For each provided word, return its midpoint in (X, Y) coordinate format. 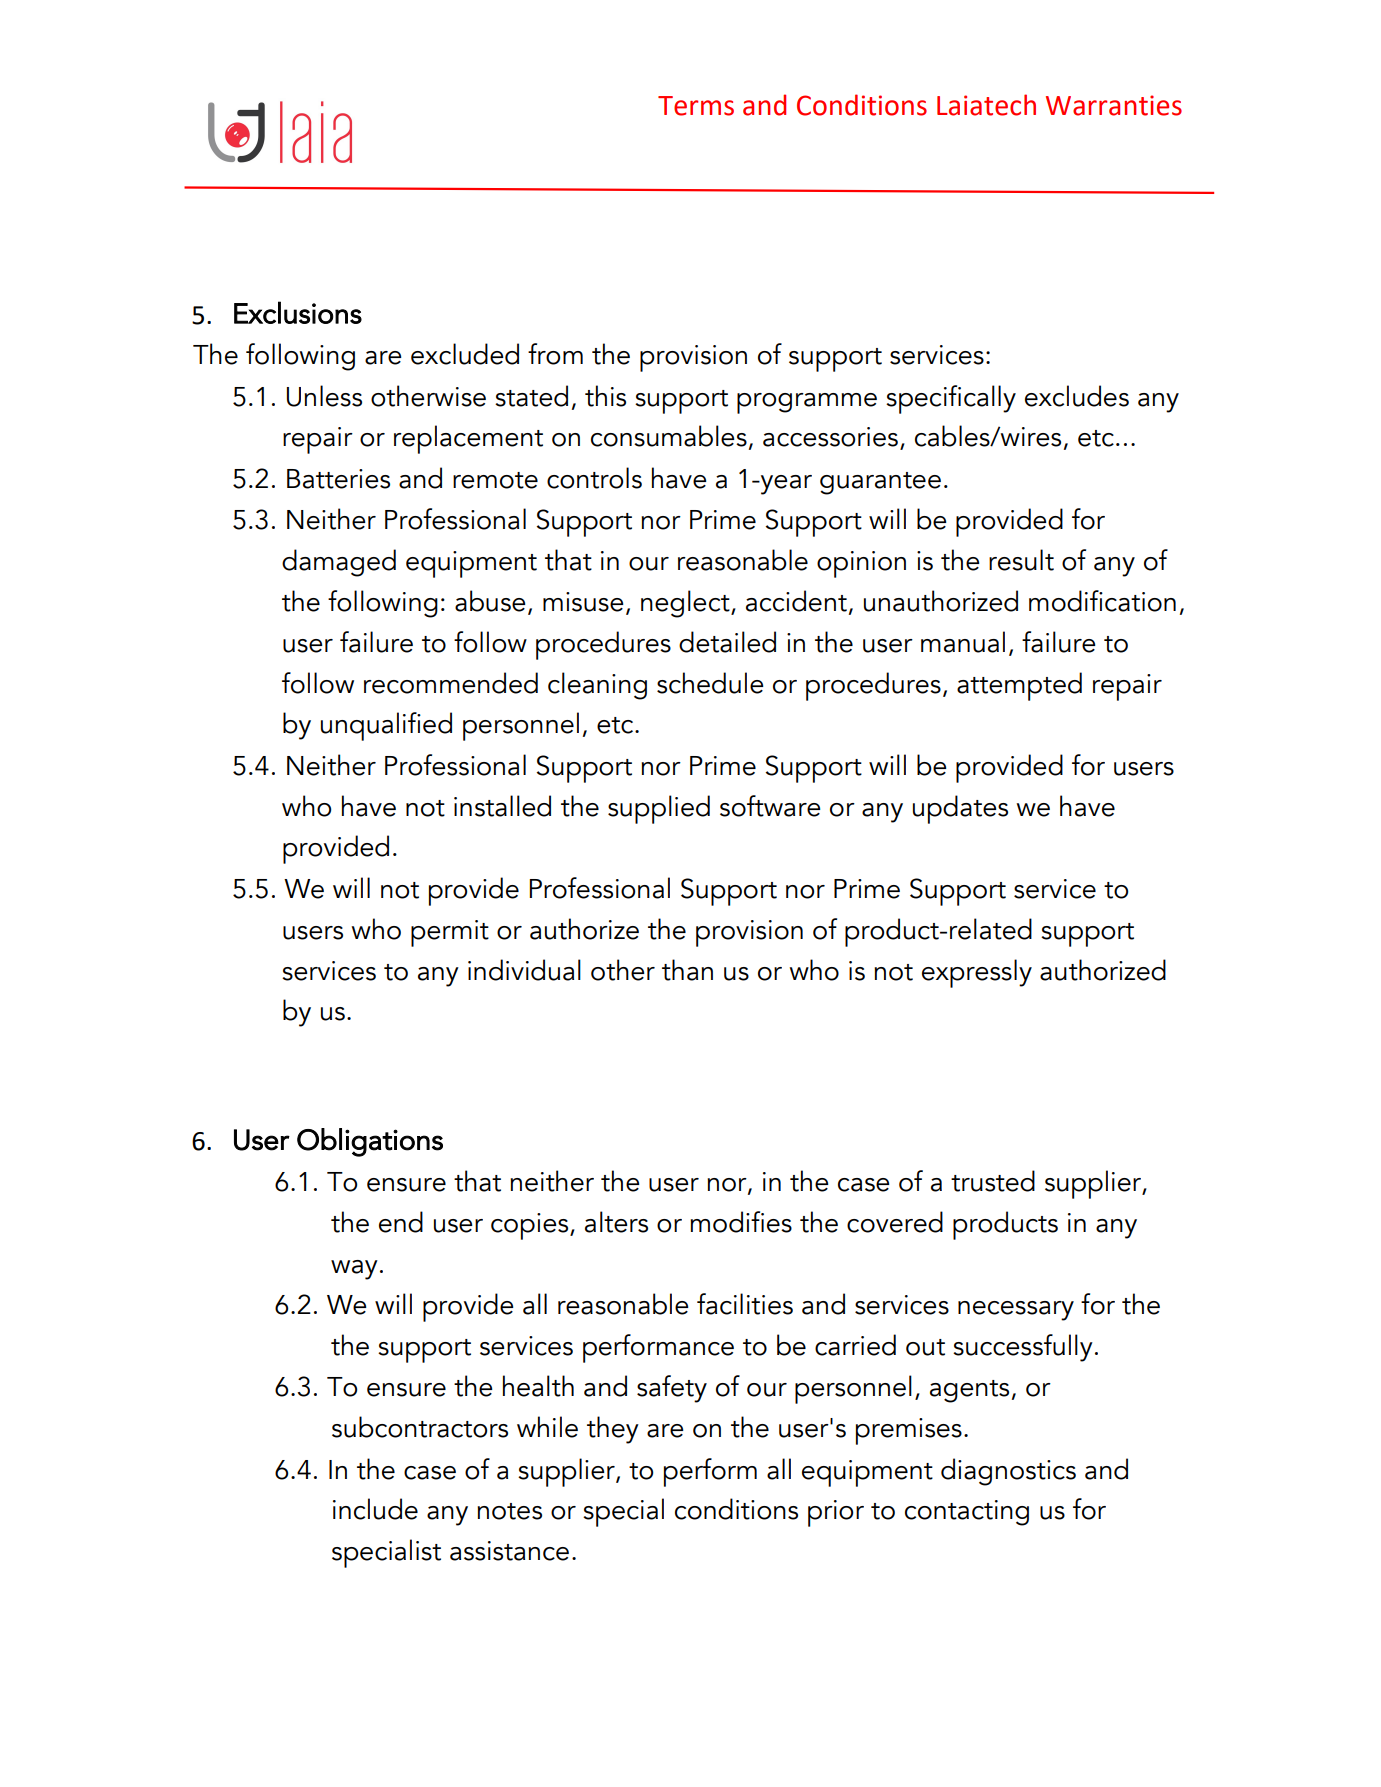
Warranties (1114, 105)
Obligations (370, 1142)
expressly (977, 973)
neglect (686, 604)
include (375, 1509)
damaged (339, 563)
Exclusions (298, 312)
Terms (696, 106)
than (687, 970)
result (1021, 560)
